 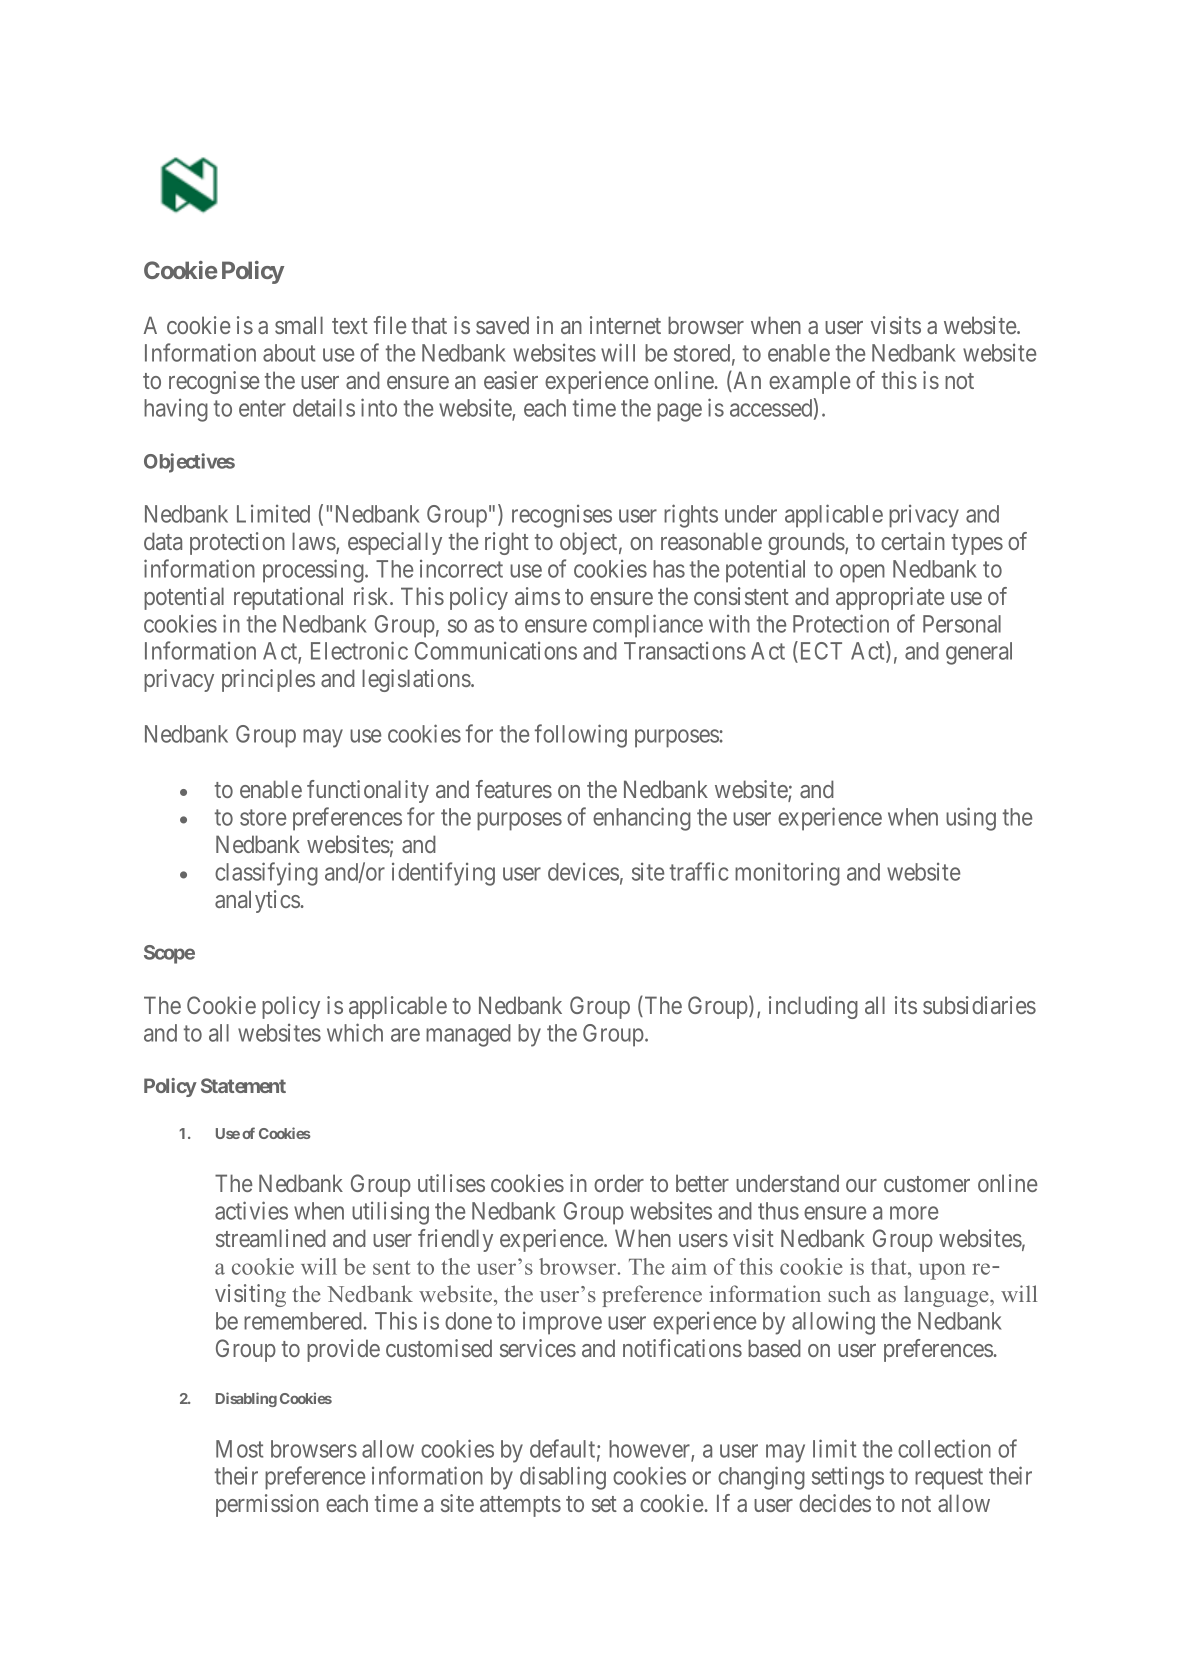 I want to click on following, so click(x=581, y=736).
